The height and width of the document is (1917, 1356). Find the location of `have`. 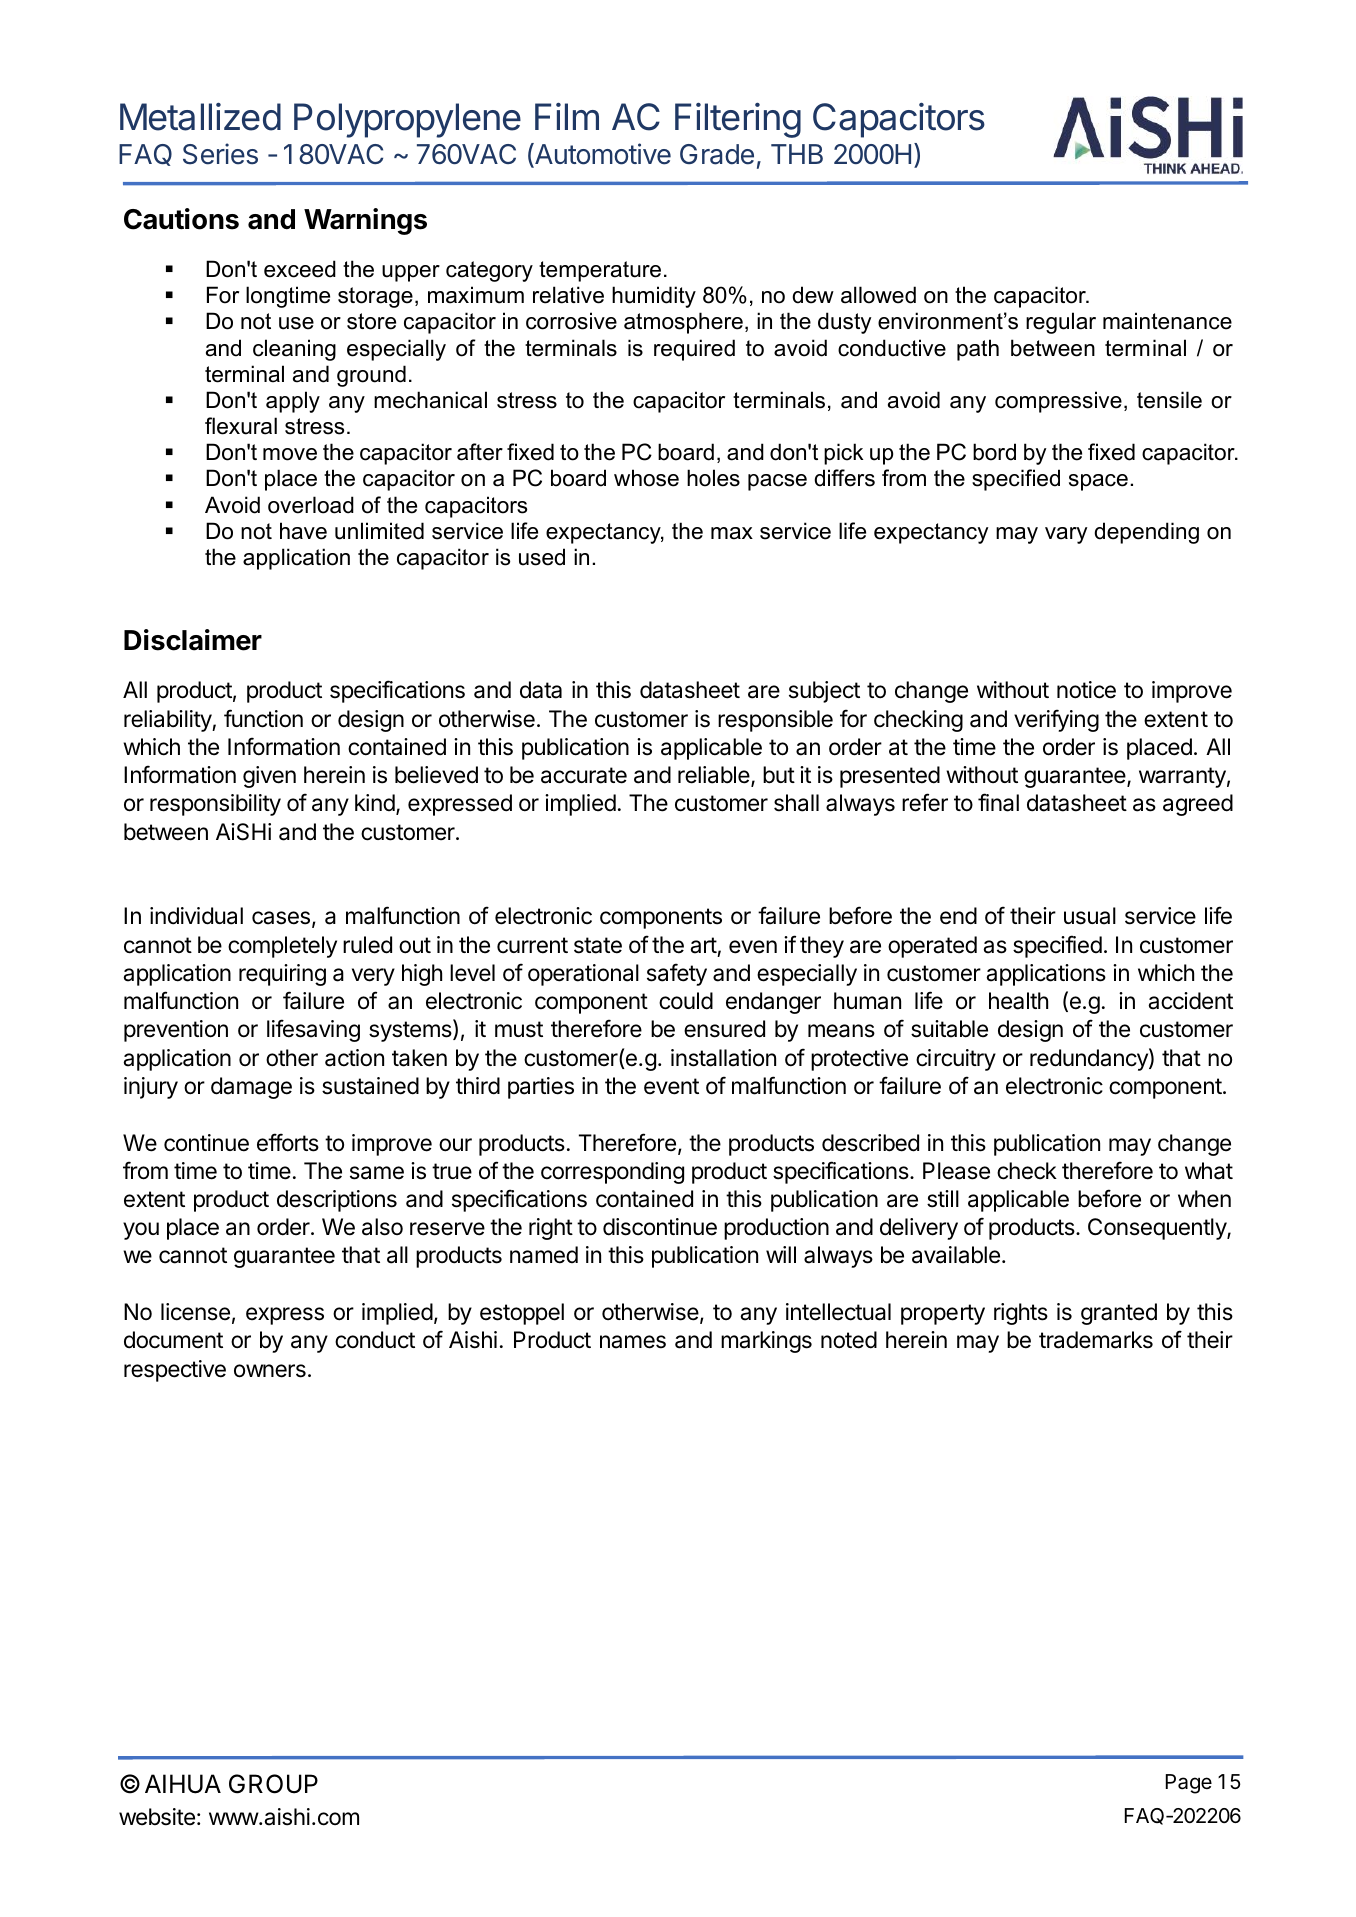

have is located at coordinates (303, 531).
